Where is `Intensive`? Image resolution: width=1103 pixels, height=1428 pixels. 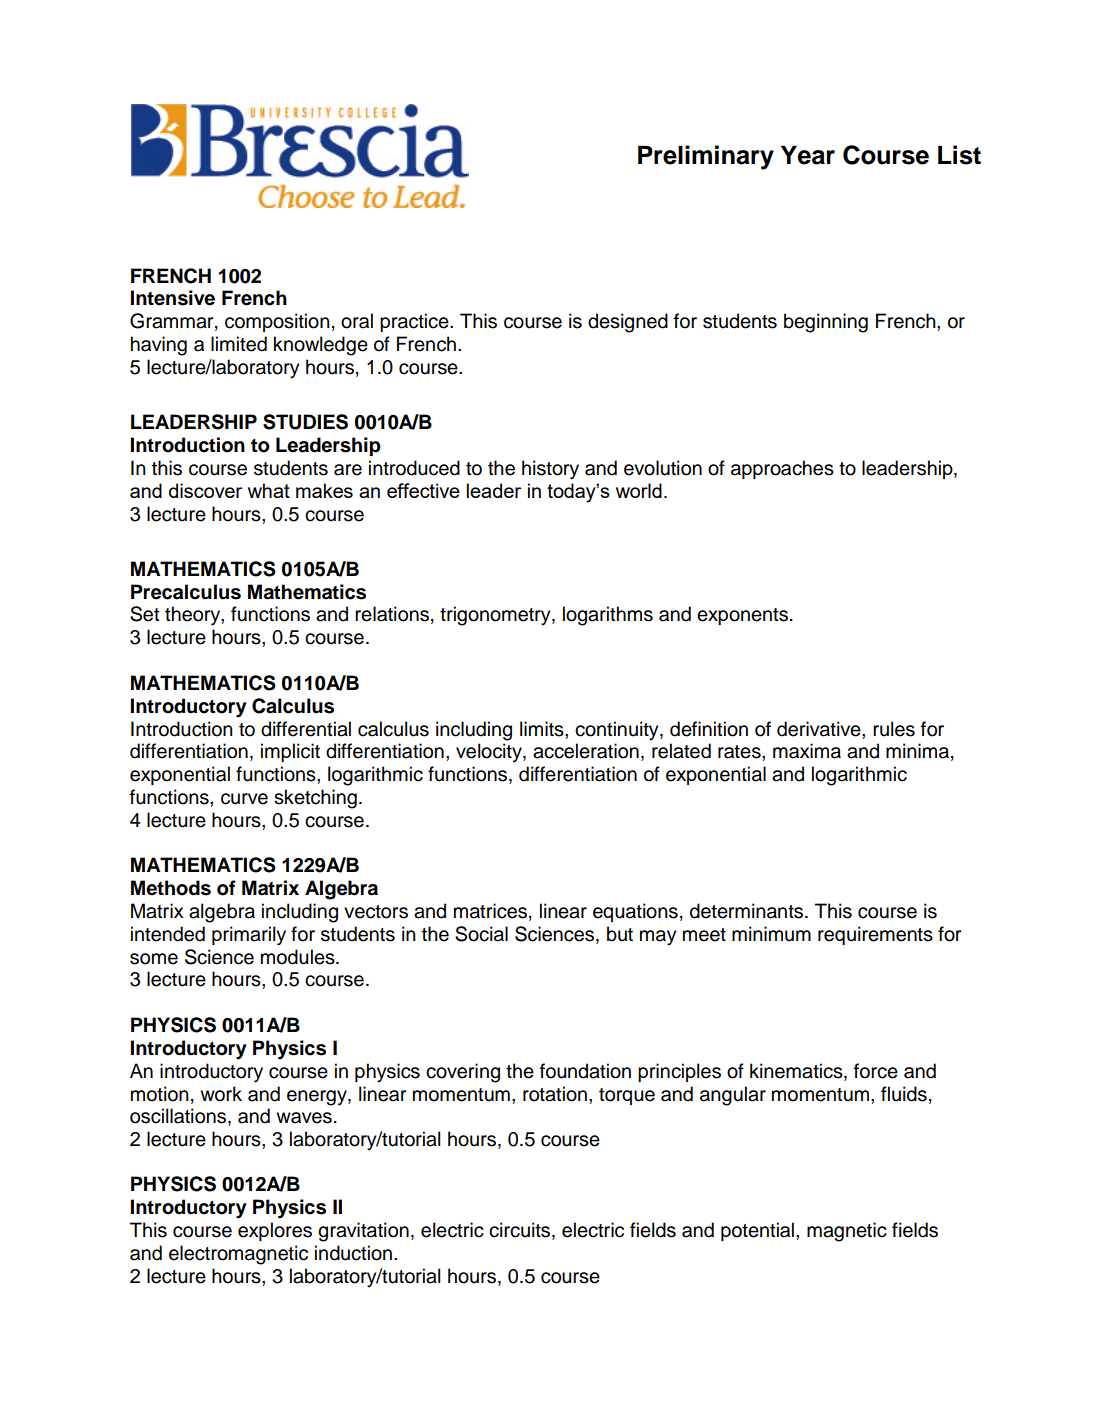 Intensive is located at coordinates (173, 298).
